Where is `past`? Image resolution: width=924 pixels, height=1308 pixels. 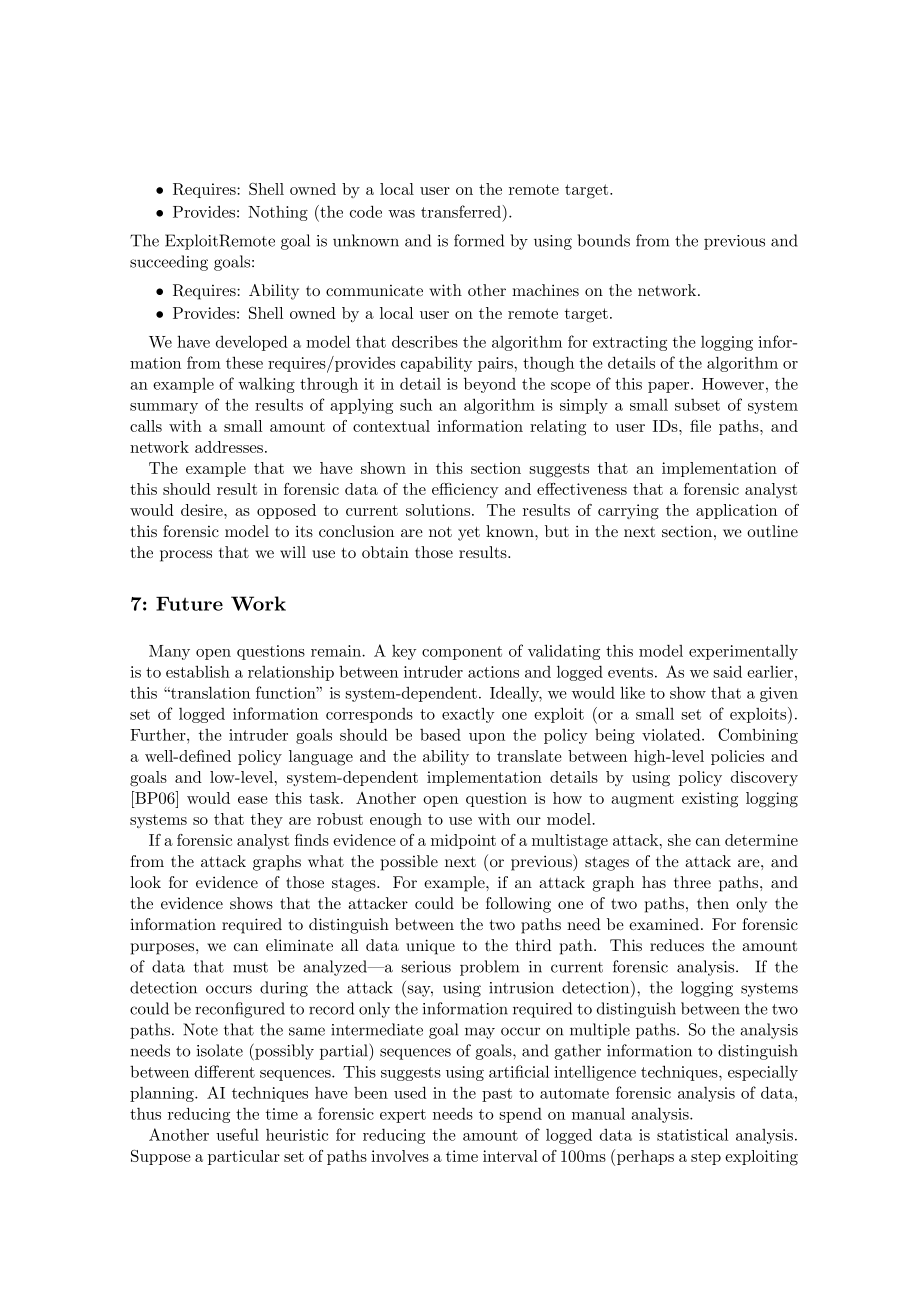
past is located at coordinates (497, 1095).
